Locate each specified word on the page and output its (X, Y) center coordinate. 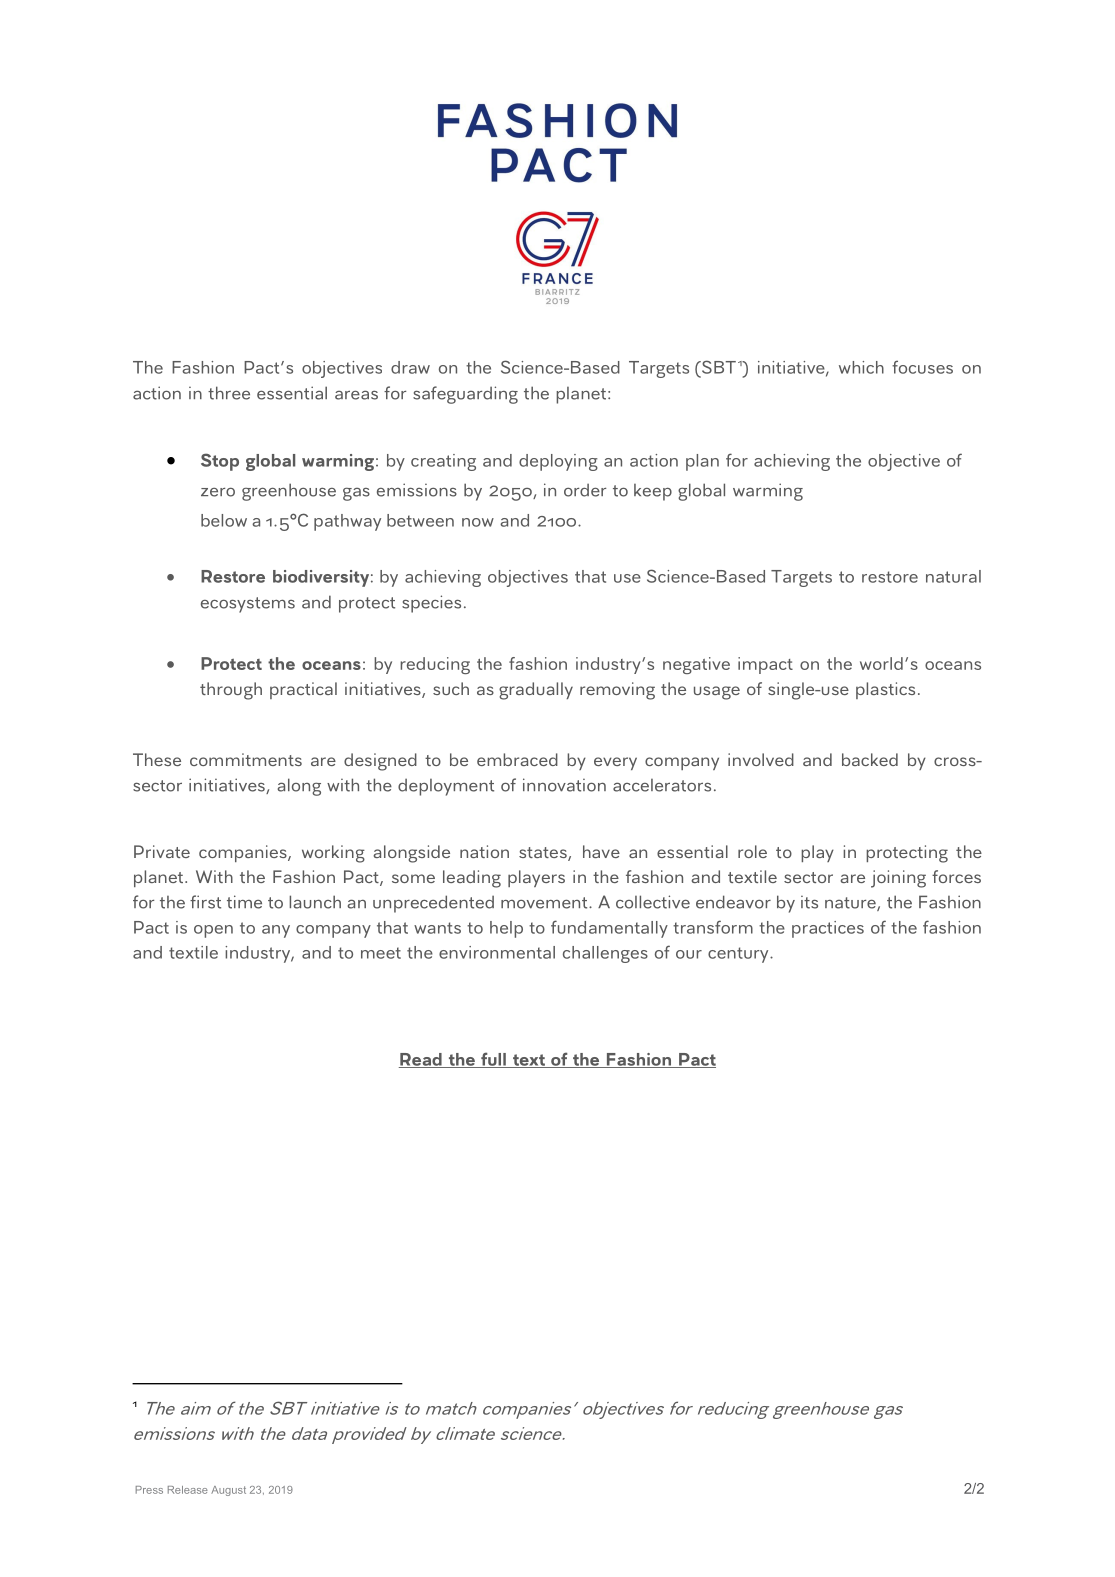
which (861, 367)
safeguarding (465, 395)
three (229, 393)
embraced (517, 759)
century (739, 955)
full (493, 1060)
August (228, 1491)
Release (188, 1490)
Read (421, 1060)
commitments (246, 759)
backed (870, 759)
